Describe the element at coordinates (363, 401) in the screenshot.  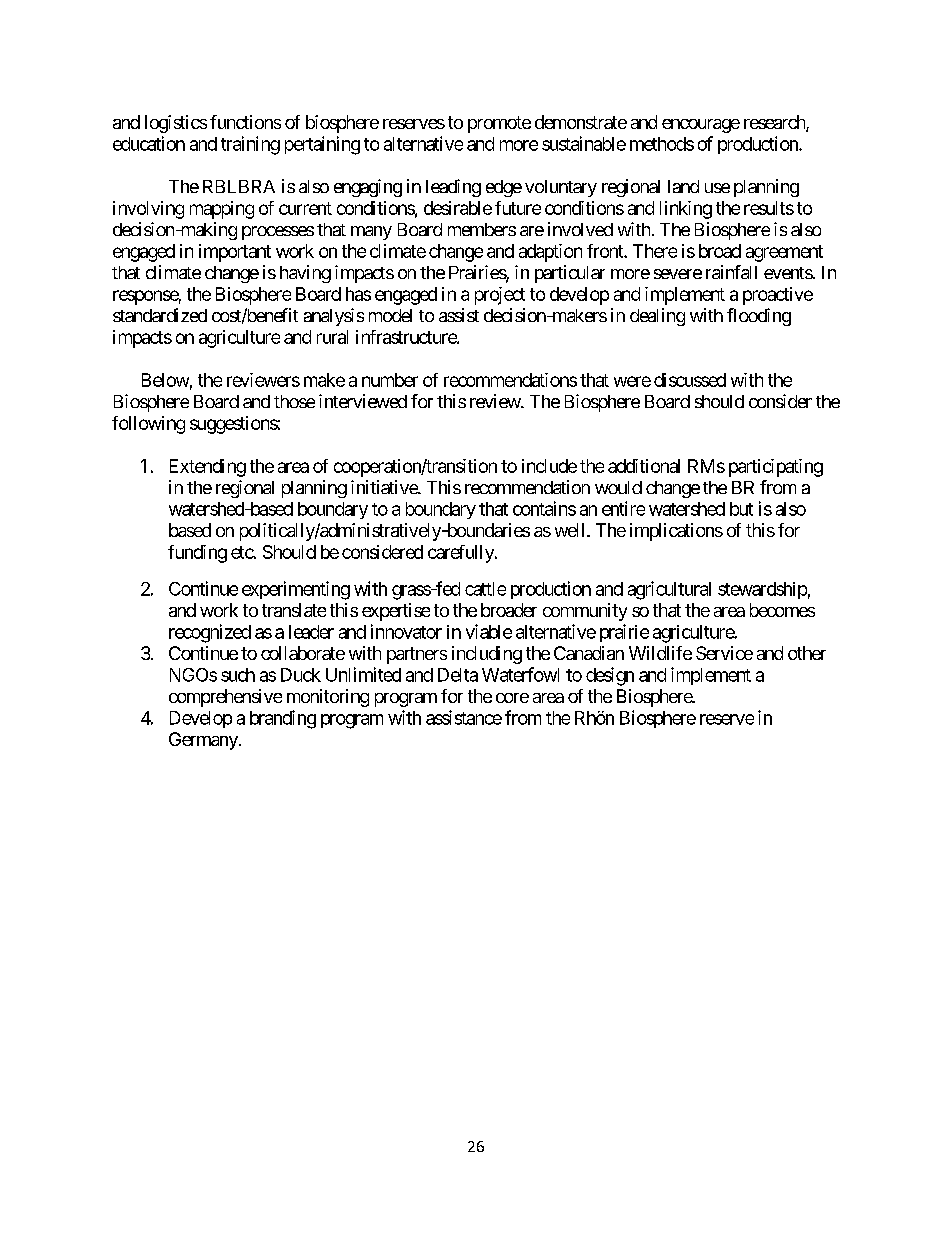
I see `interviewed` at that location.
